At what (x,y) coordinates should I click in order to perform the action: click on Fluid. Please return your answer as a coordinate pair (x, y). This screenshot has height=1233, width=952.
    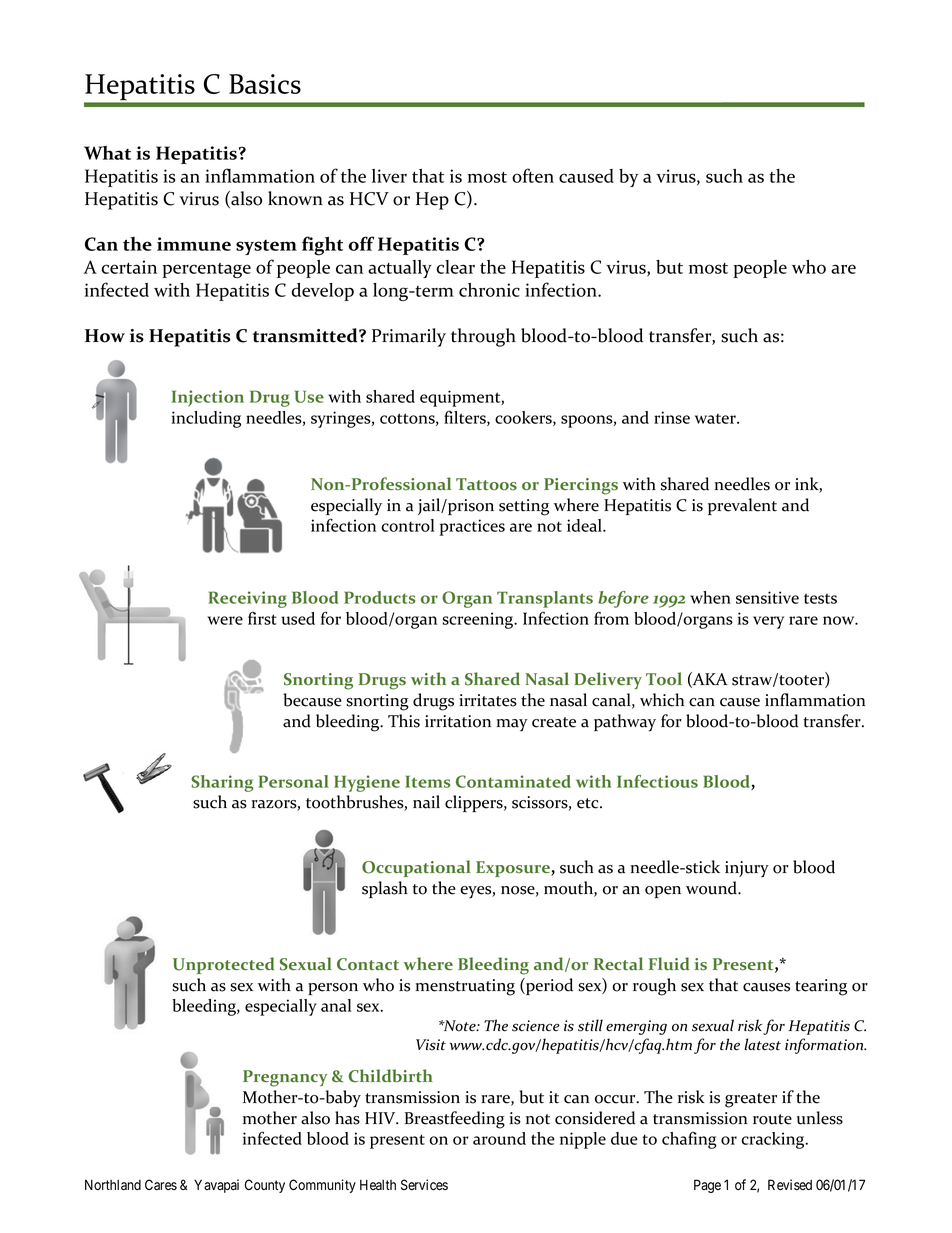
    Looking at the image, I should click on (669, 963).
